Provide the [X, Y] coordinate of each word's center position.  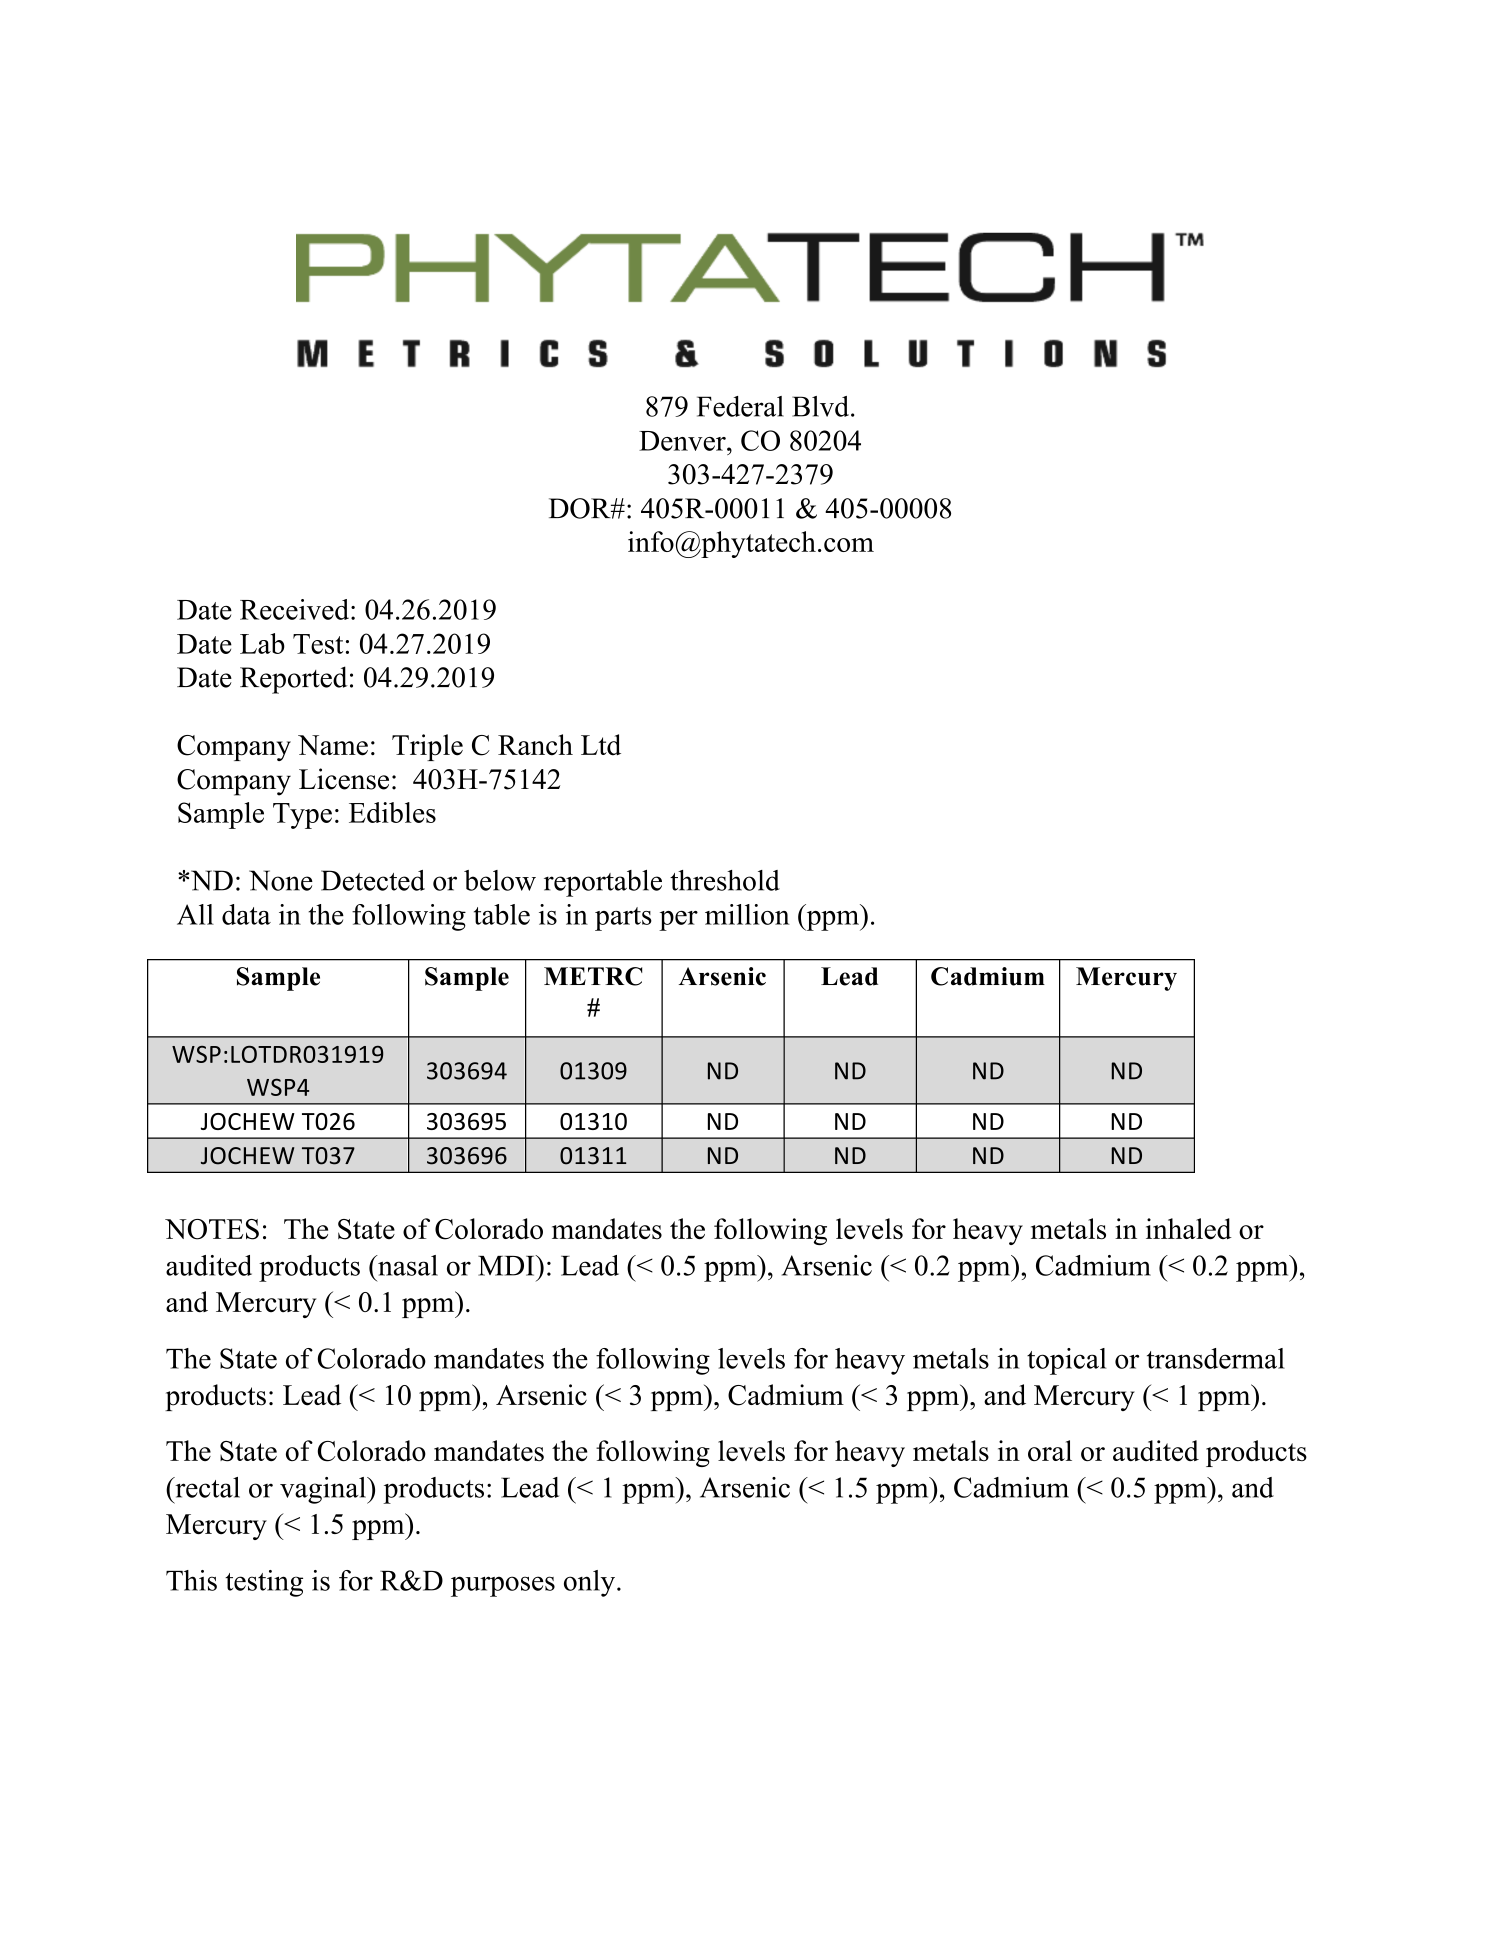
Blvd [822, 406]
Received [296, 609]
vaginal [324, 1490]
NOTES [212, 1229]
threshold [725, 880]
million [747, 914]
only [589, 1583]
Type [302, 816]
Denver [683, 441]
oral [1050, 1450]
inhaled [1189, 1229]
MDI [507, 1265]
